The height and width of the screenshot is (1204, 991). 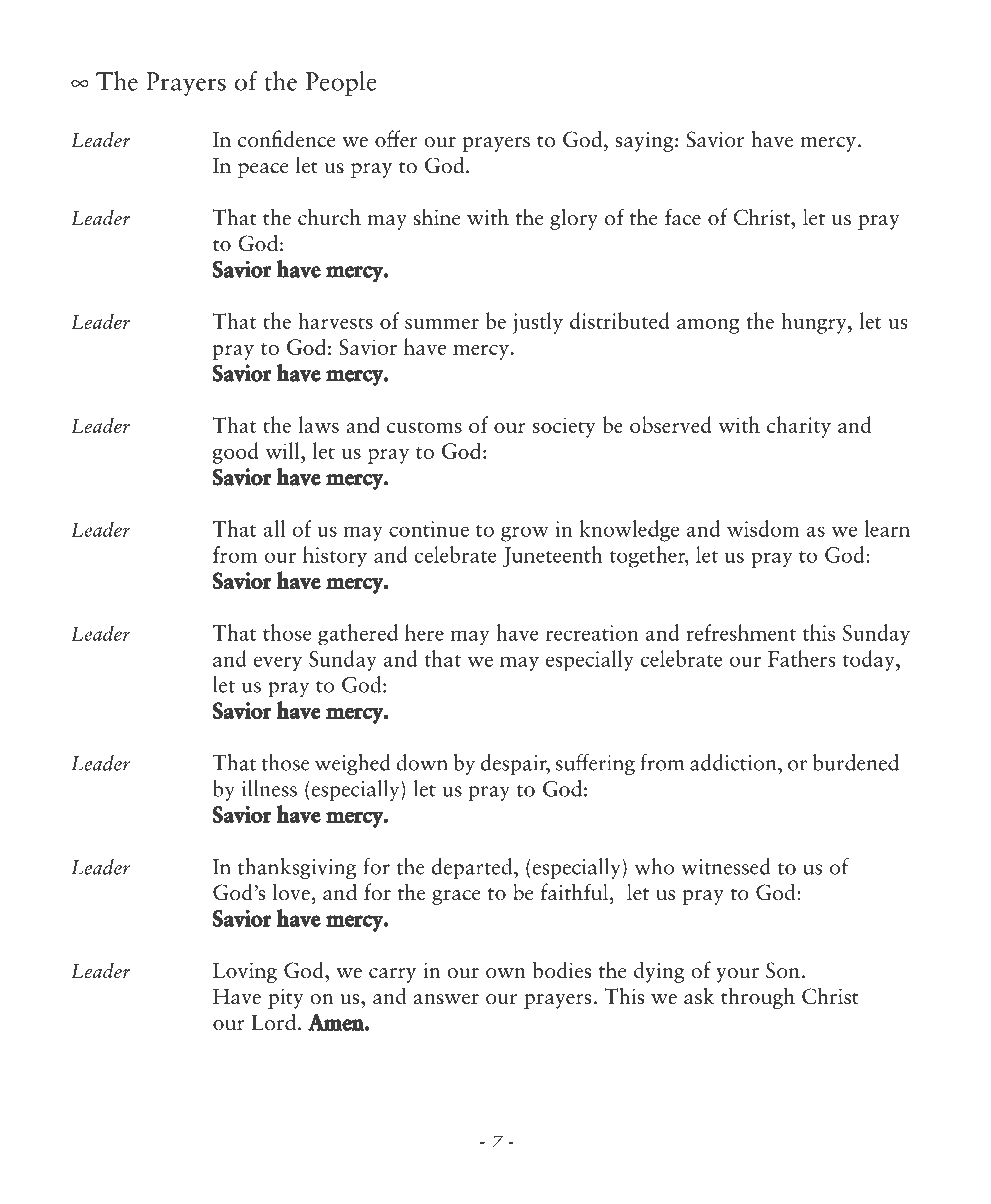 I want to click on Juneteenth, so click(x=552, y=556).
